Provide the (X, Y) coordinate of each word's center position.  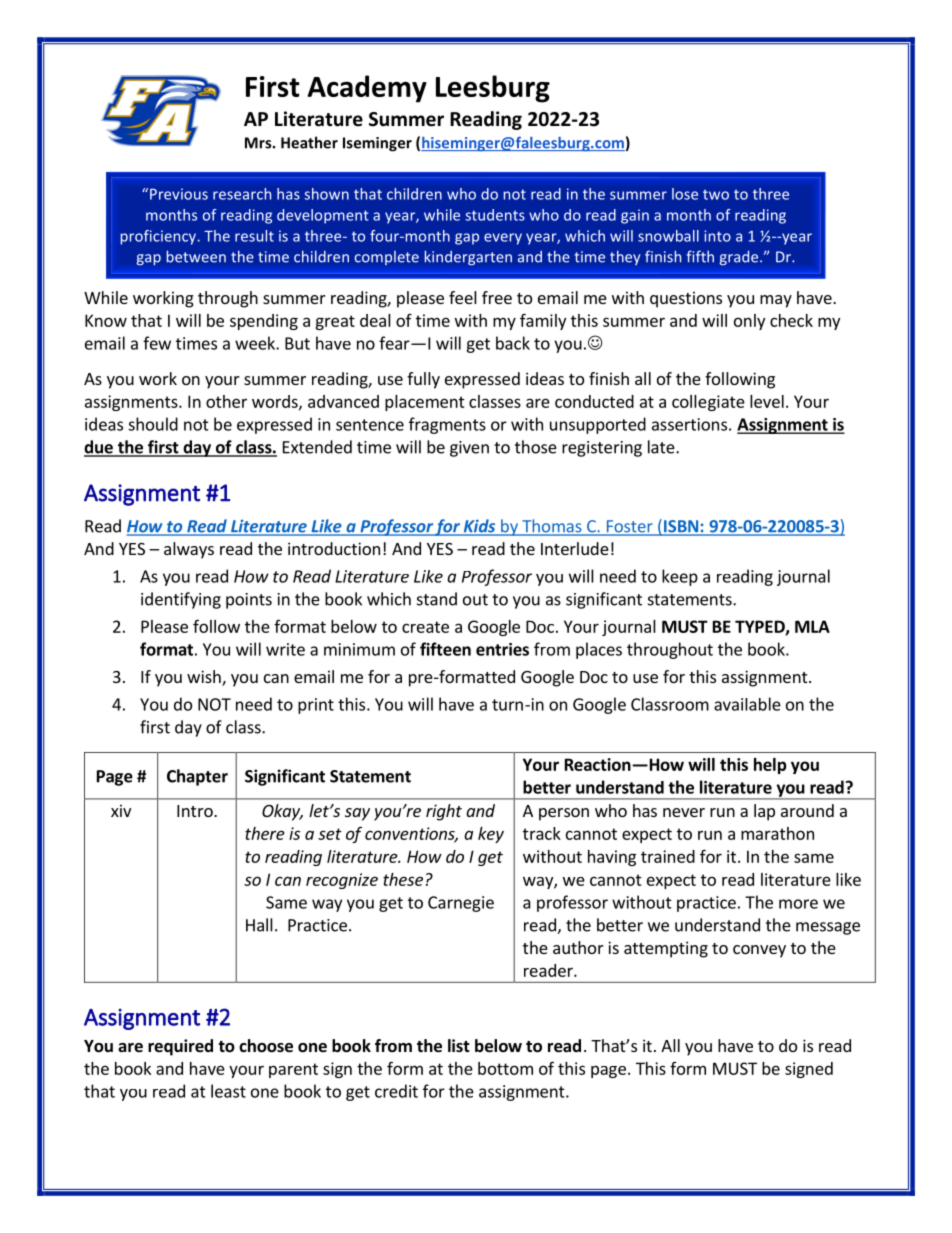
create (425, 627)
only (749, 322)
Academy (367, 89)
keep (680, 577)
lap (764, 812)
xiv (121, 810)
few (157, 343)
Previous (179, 194)
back (513, 343)
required (180, 1047)
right (444, 812)
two (716, 194)
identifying (181, 600)
